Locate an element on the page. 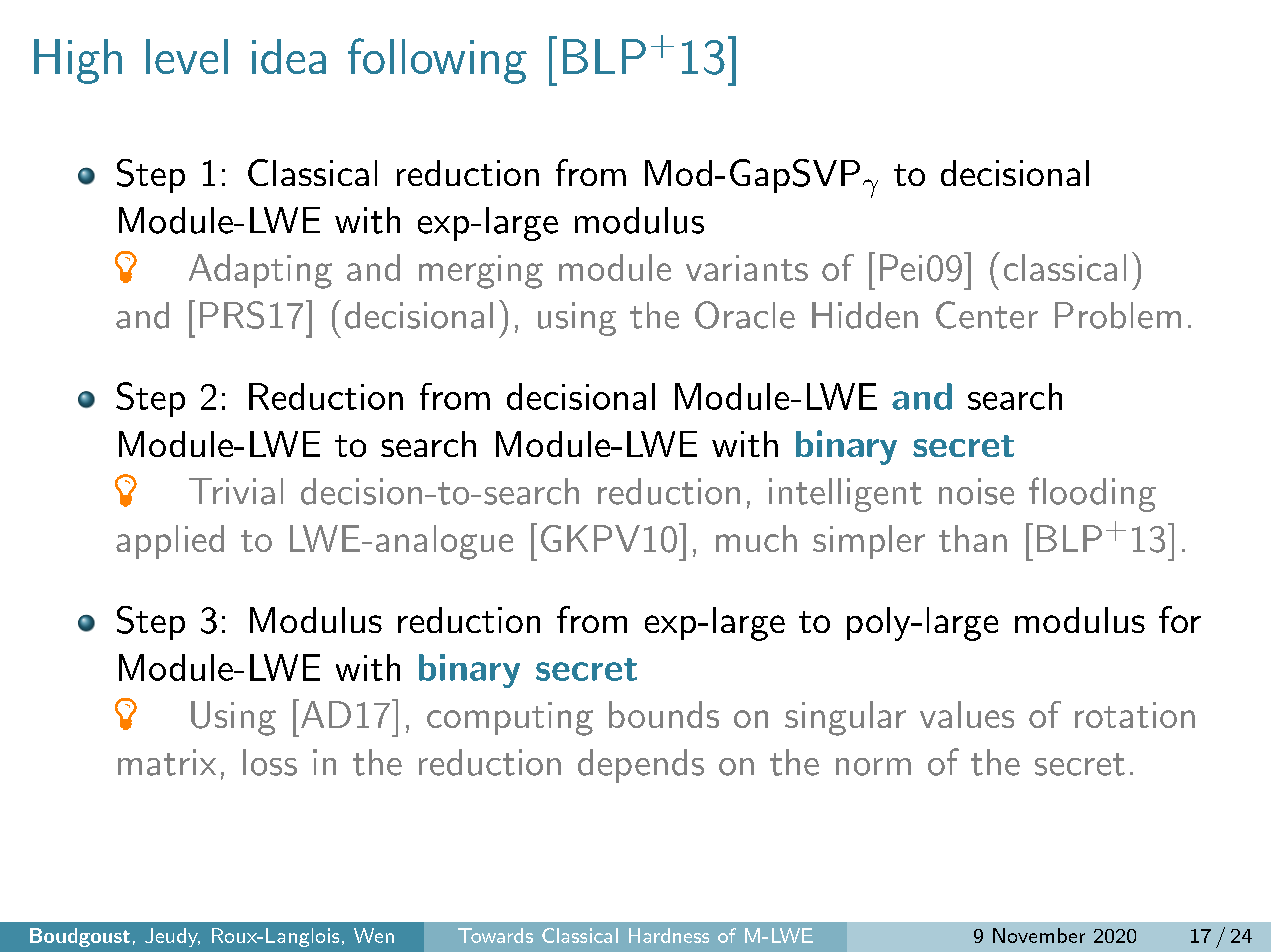 This document has width=1271, height=952. following is located at coordinates (437, 61).
